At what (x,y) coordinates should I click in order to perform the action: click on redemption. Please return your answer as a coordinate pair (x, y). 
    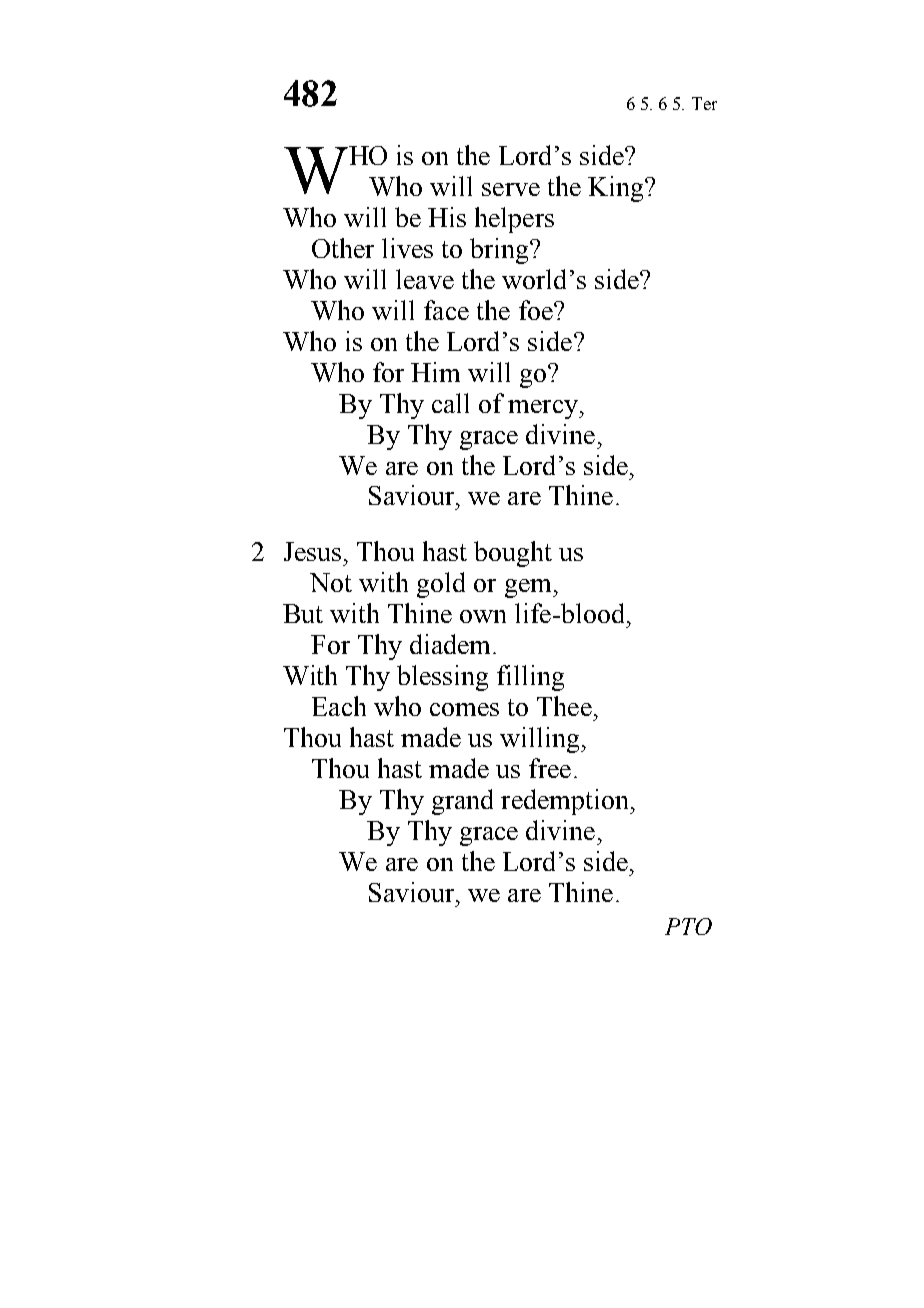
    Looking at the image, I should click on (566, 802).
